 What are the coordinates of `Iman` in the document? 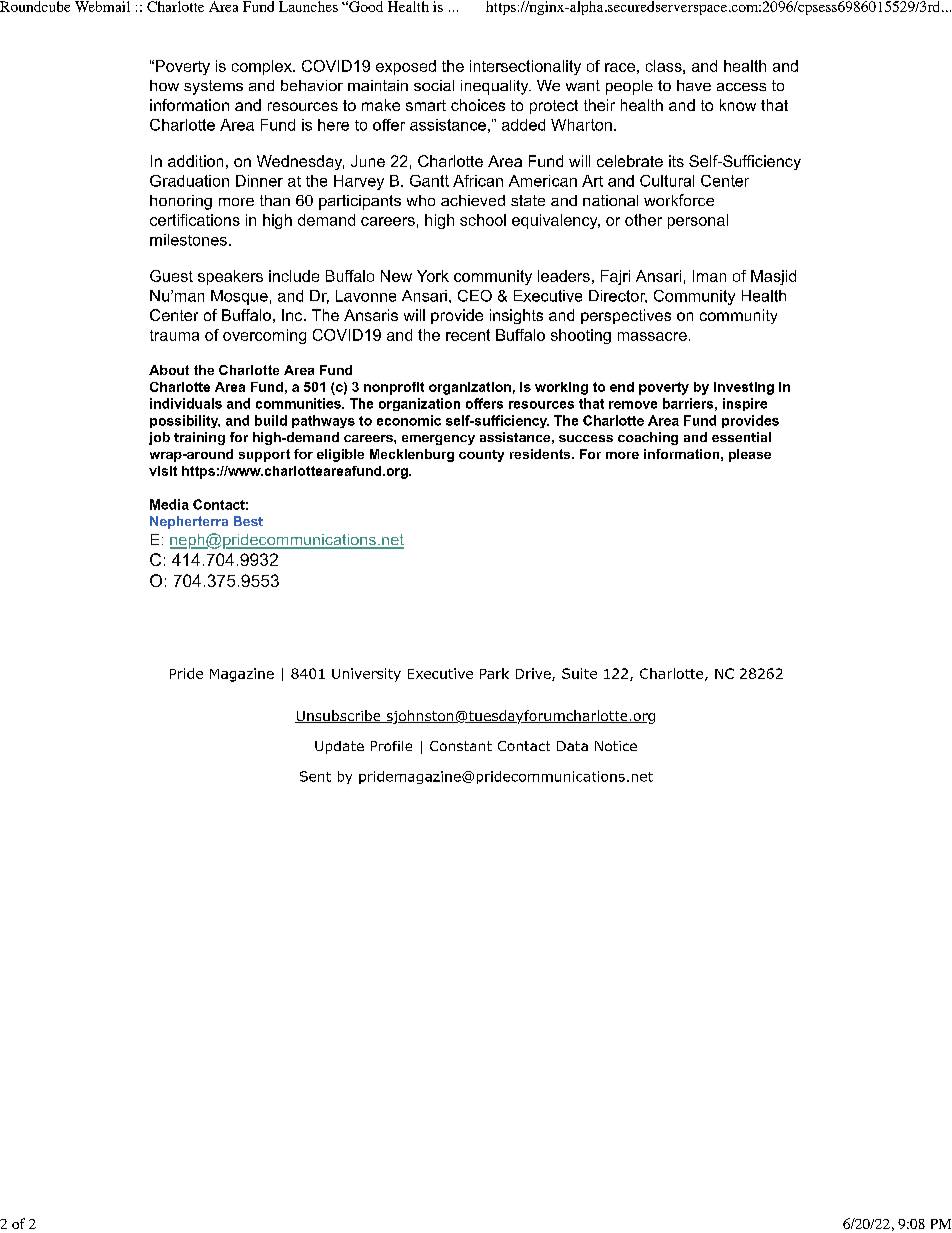 It's located at (709, 276).
